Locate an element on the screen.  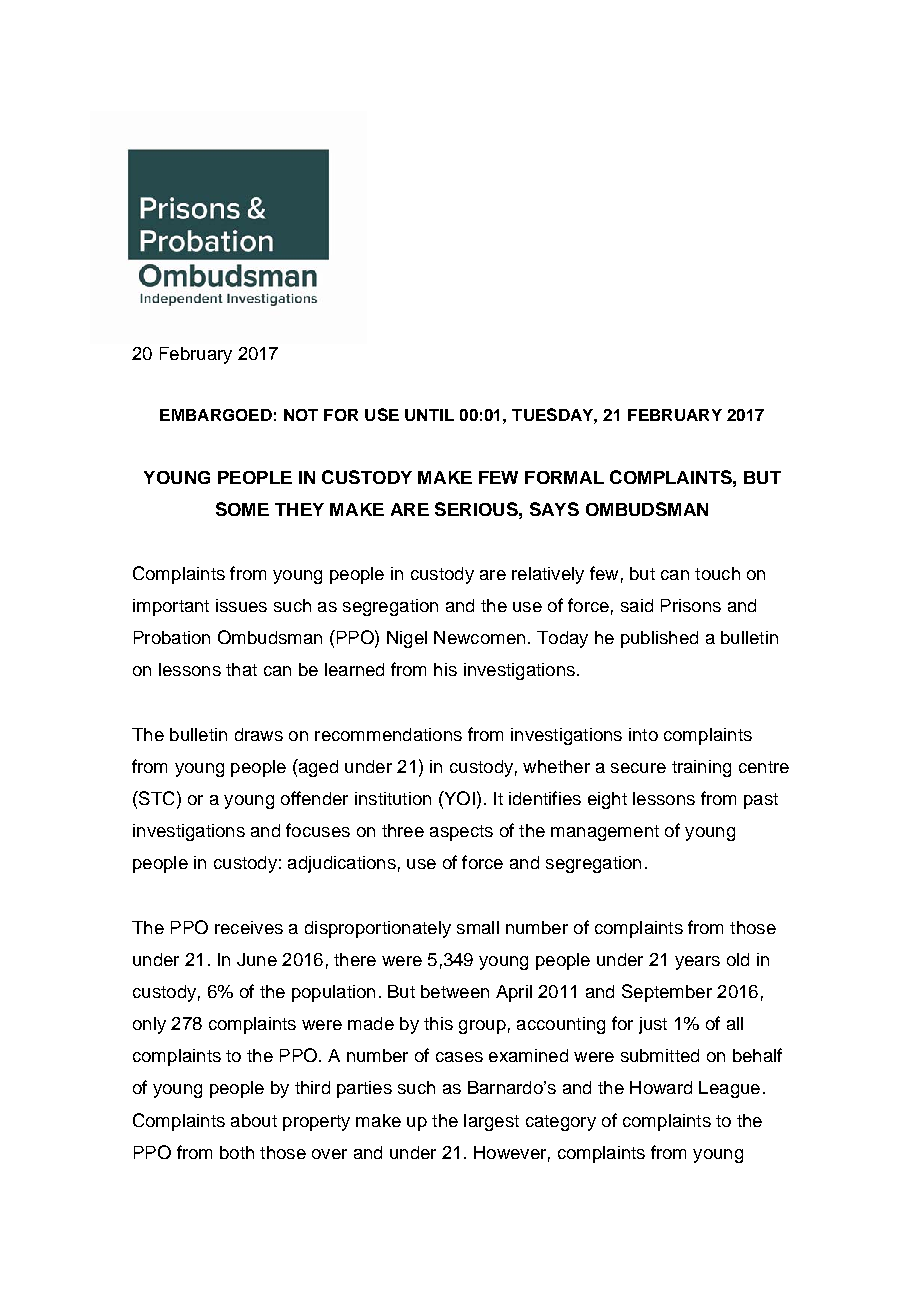
small is located at coordinates (478, 927).
